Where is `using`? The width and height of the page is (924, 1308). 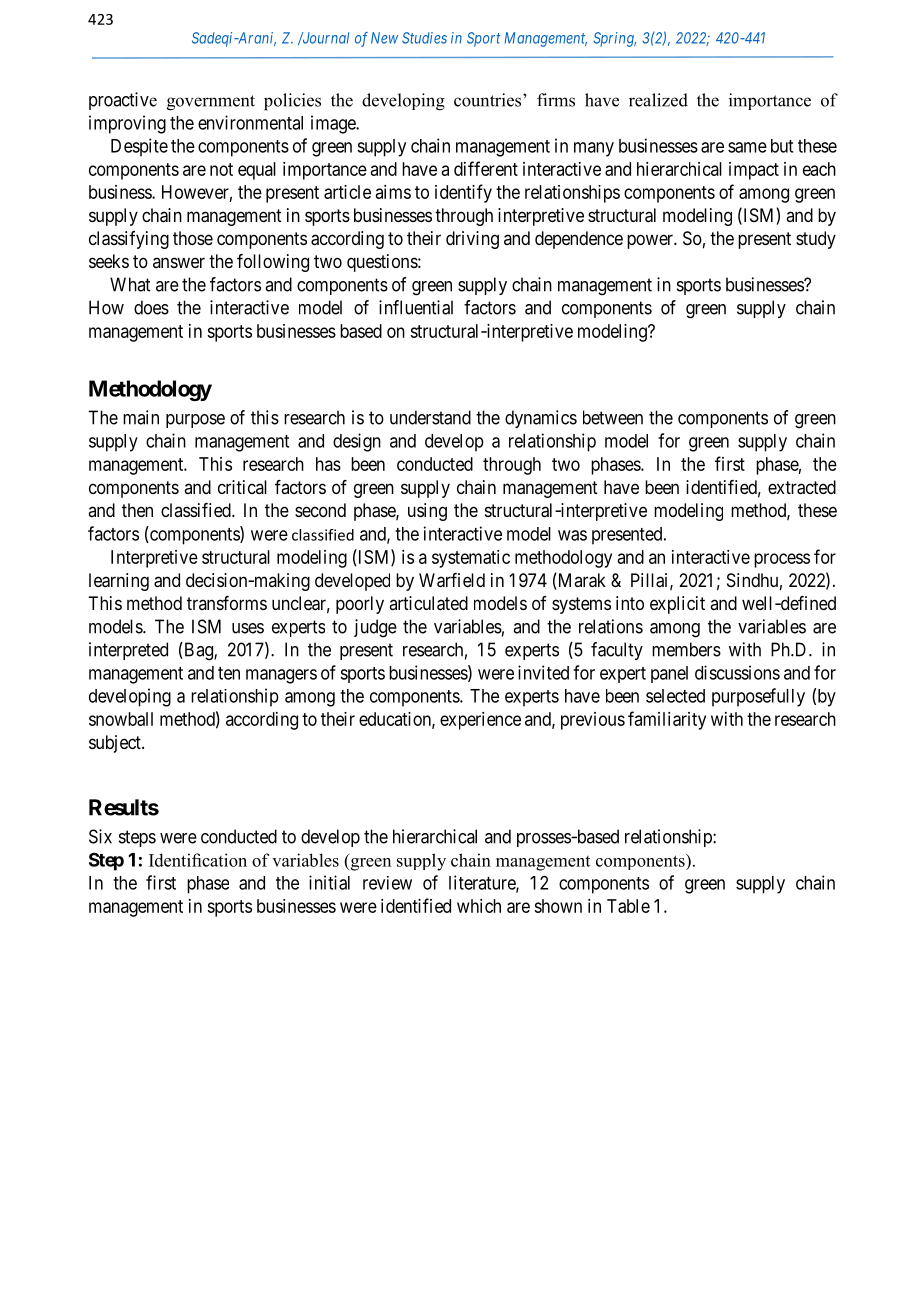 using is located at coordinates (427, 512).
